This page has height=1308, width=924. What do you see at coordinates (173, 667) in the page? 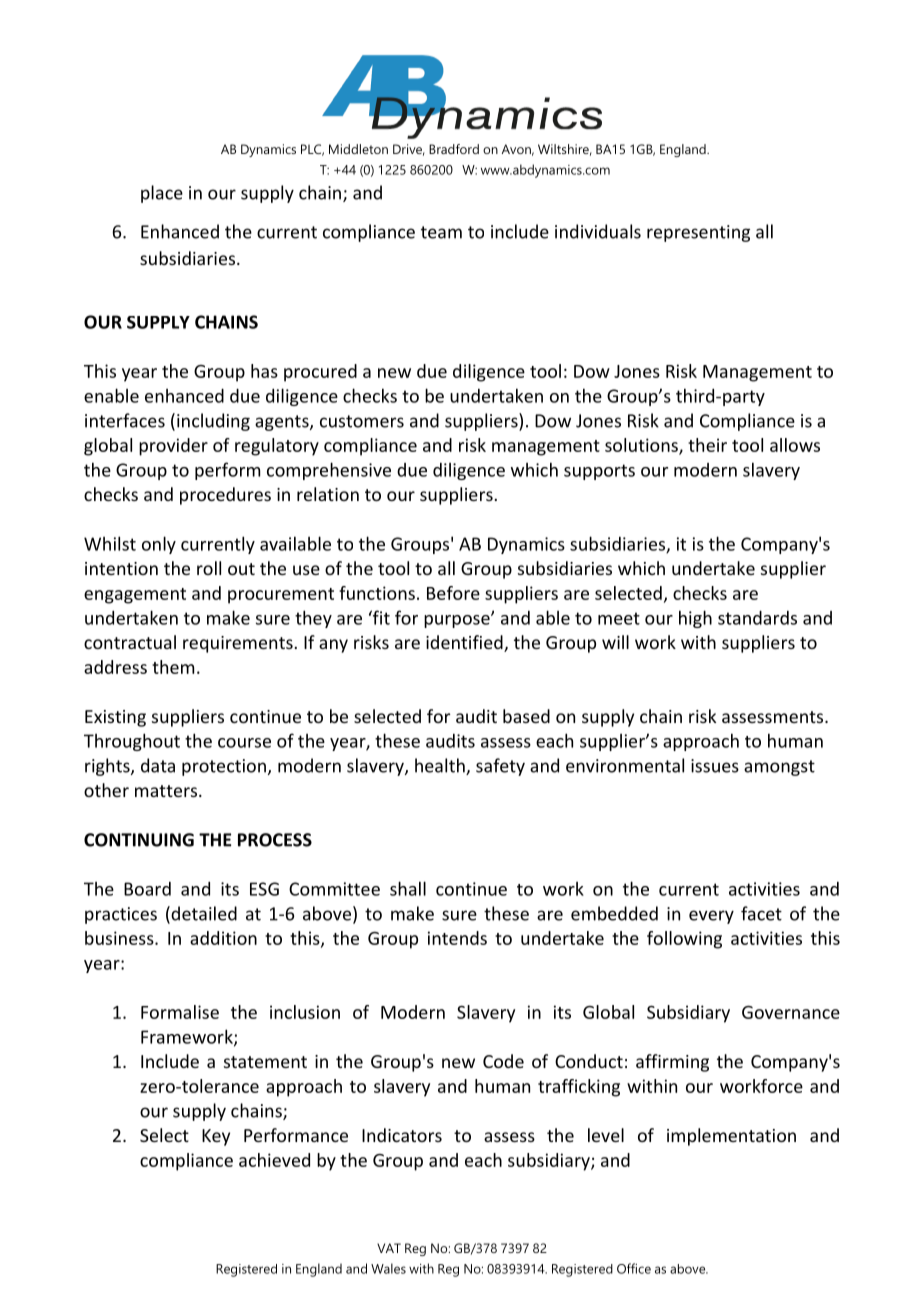
I see `them` at bounding box center [173, 667].
